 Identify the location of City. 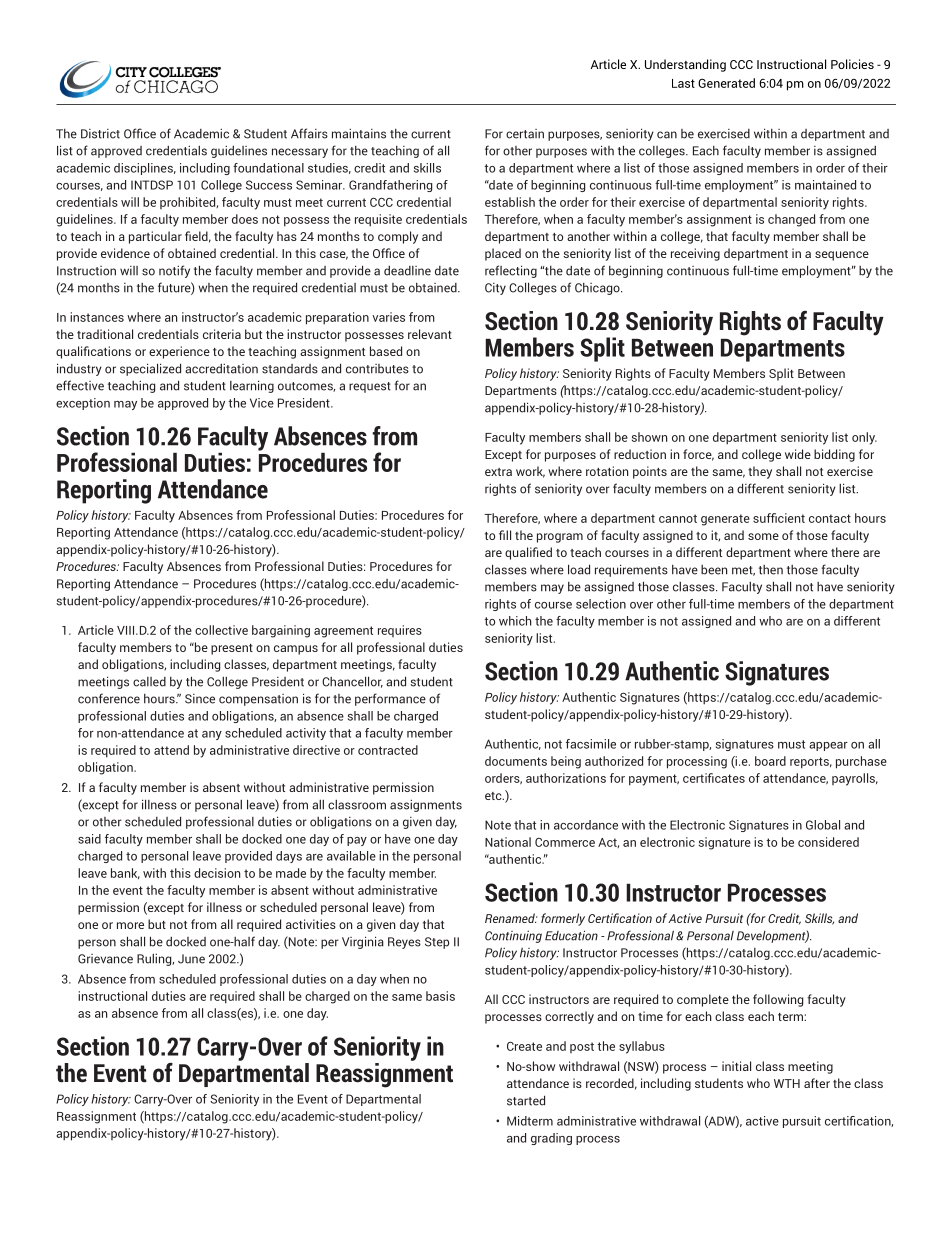
(495, 289).
